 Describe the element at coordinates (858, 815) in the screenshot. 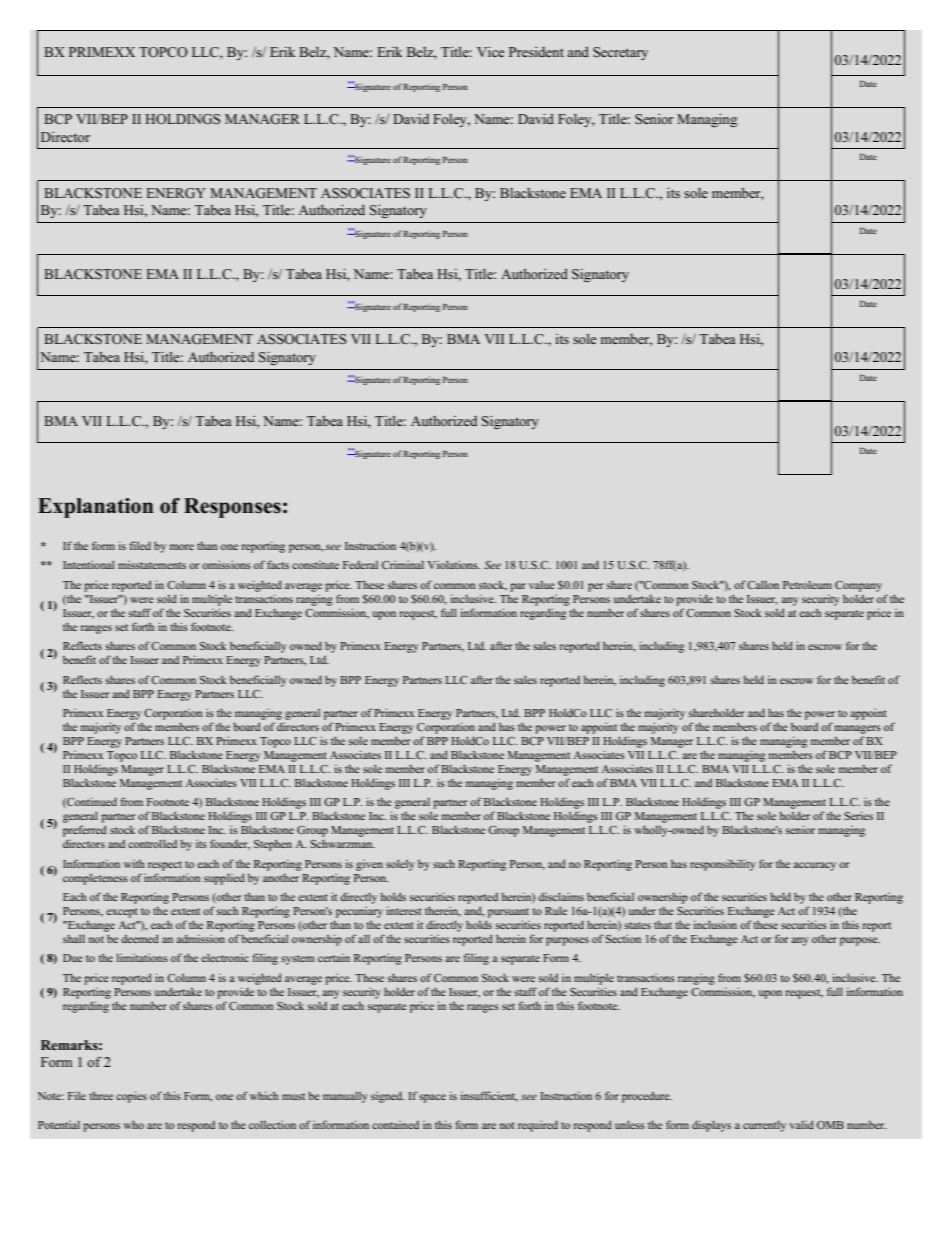

I see `Series` at that location.
